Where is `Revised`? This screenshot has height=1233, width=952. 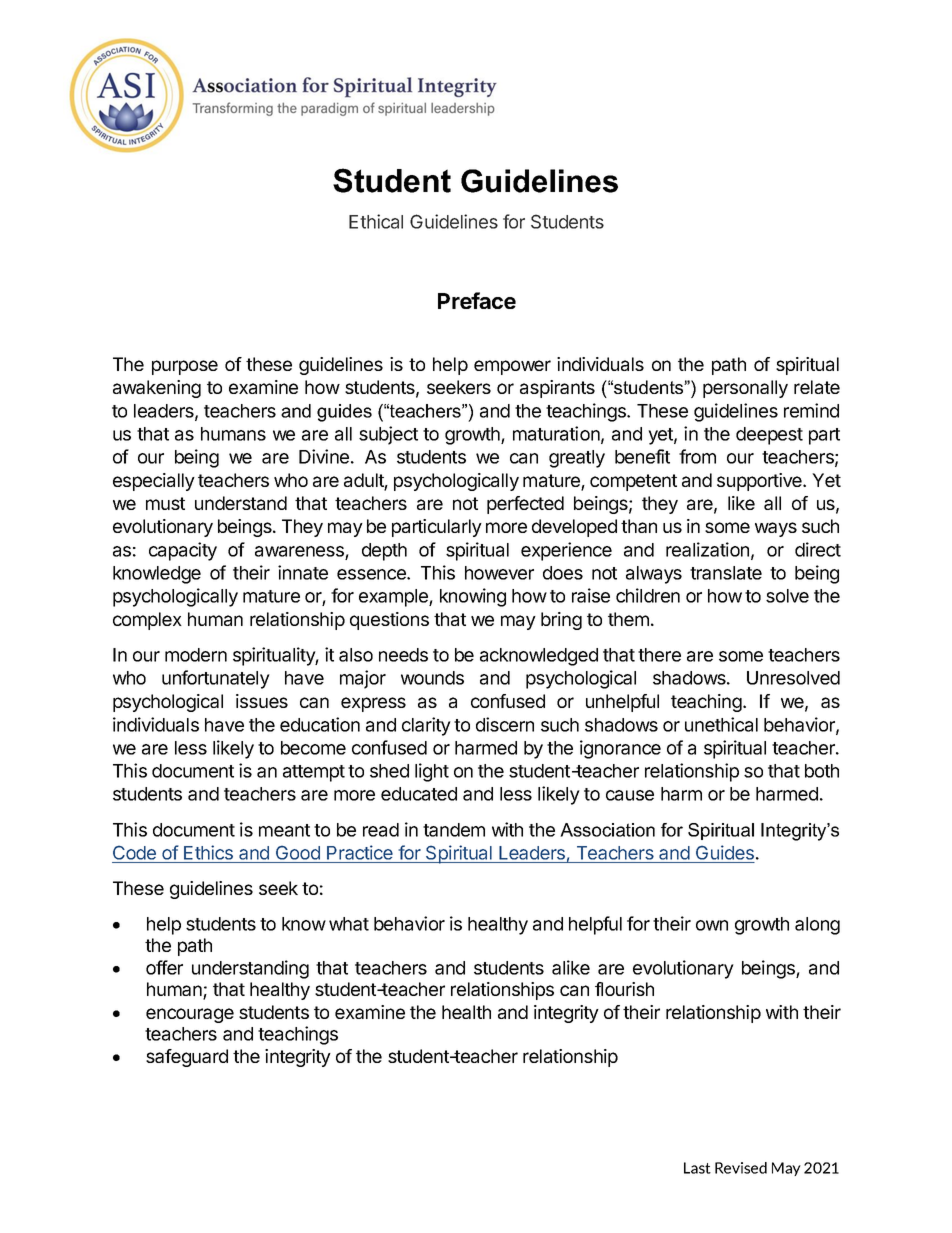
Revised is located at coordinates (741, 1168).
